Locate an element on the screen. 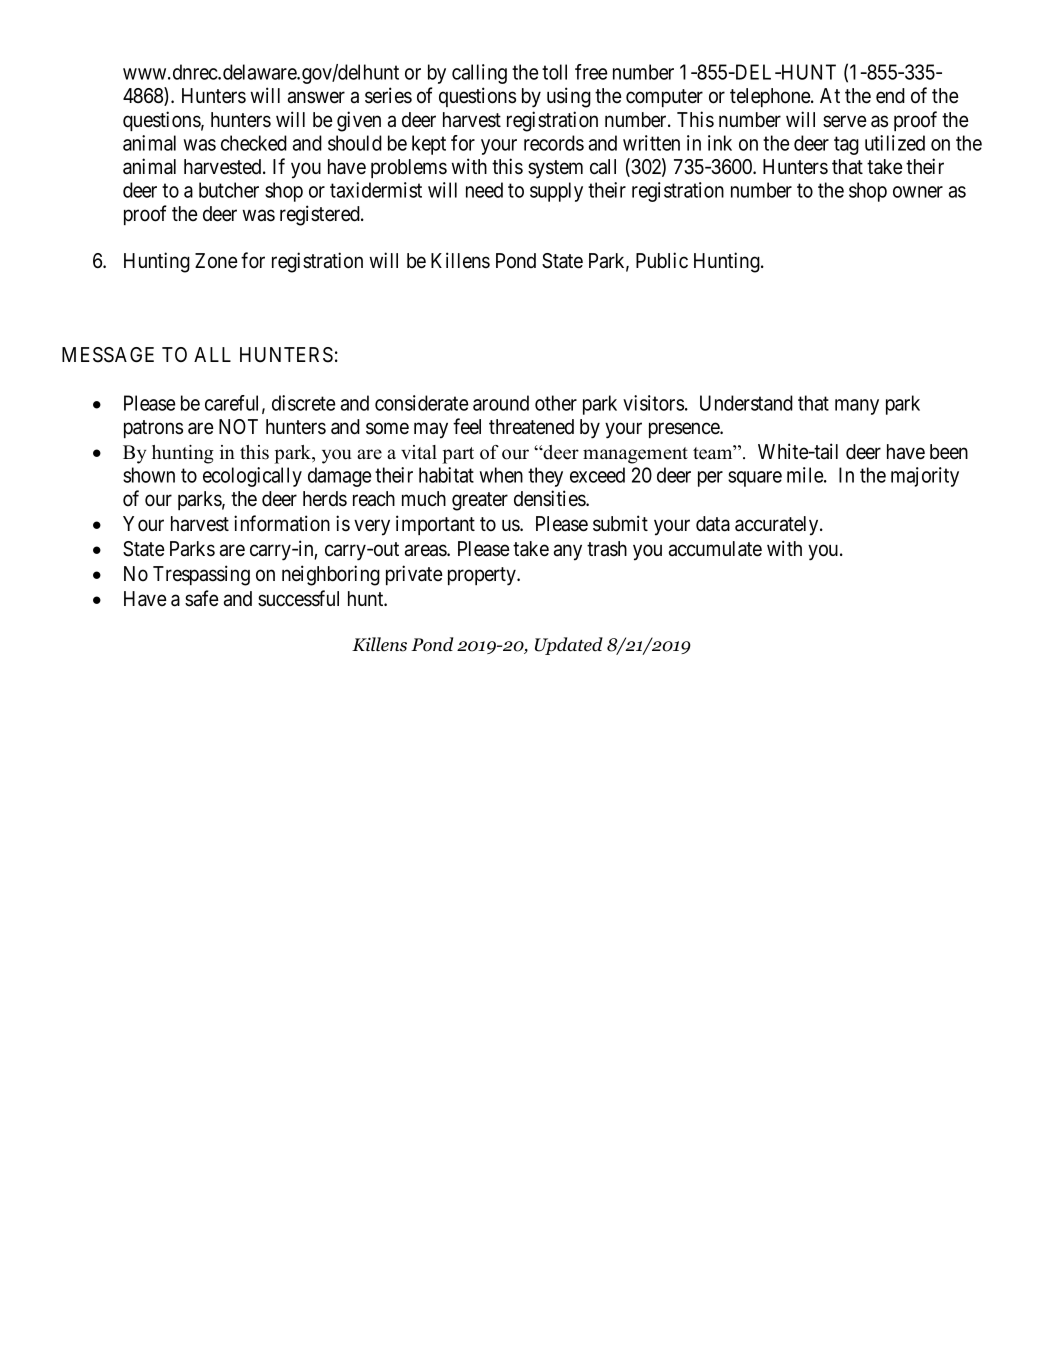 The height and width of the screenshot is (1350, 1043). owner is located at coordinates (918, 192).
